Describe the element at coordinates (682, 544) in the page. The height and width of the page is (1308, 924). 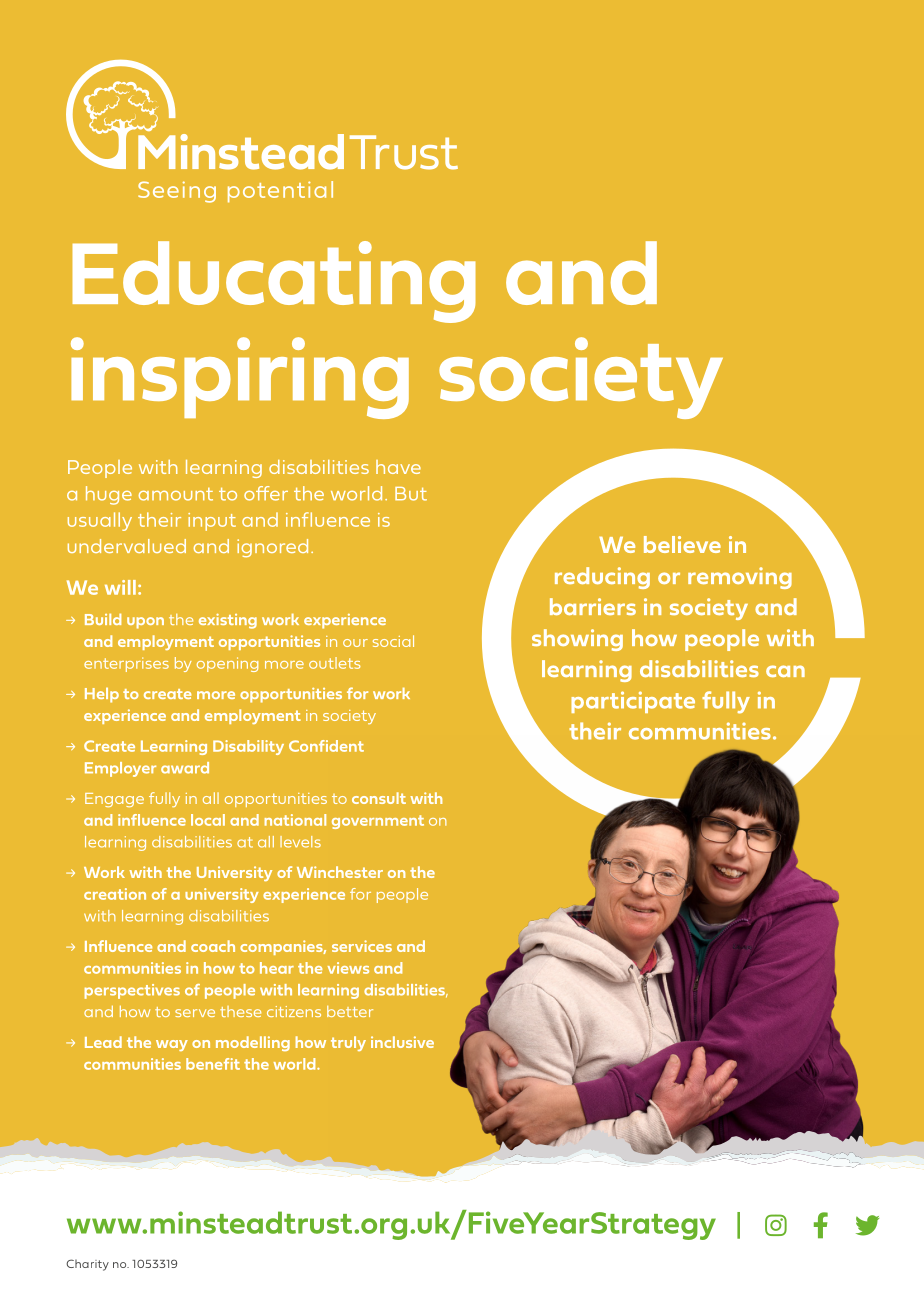
I see `believe` at that location.
